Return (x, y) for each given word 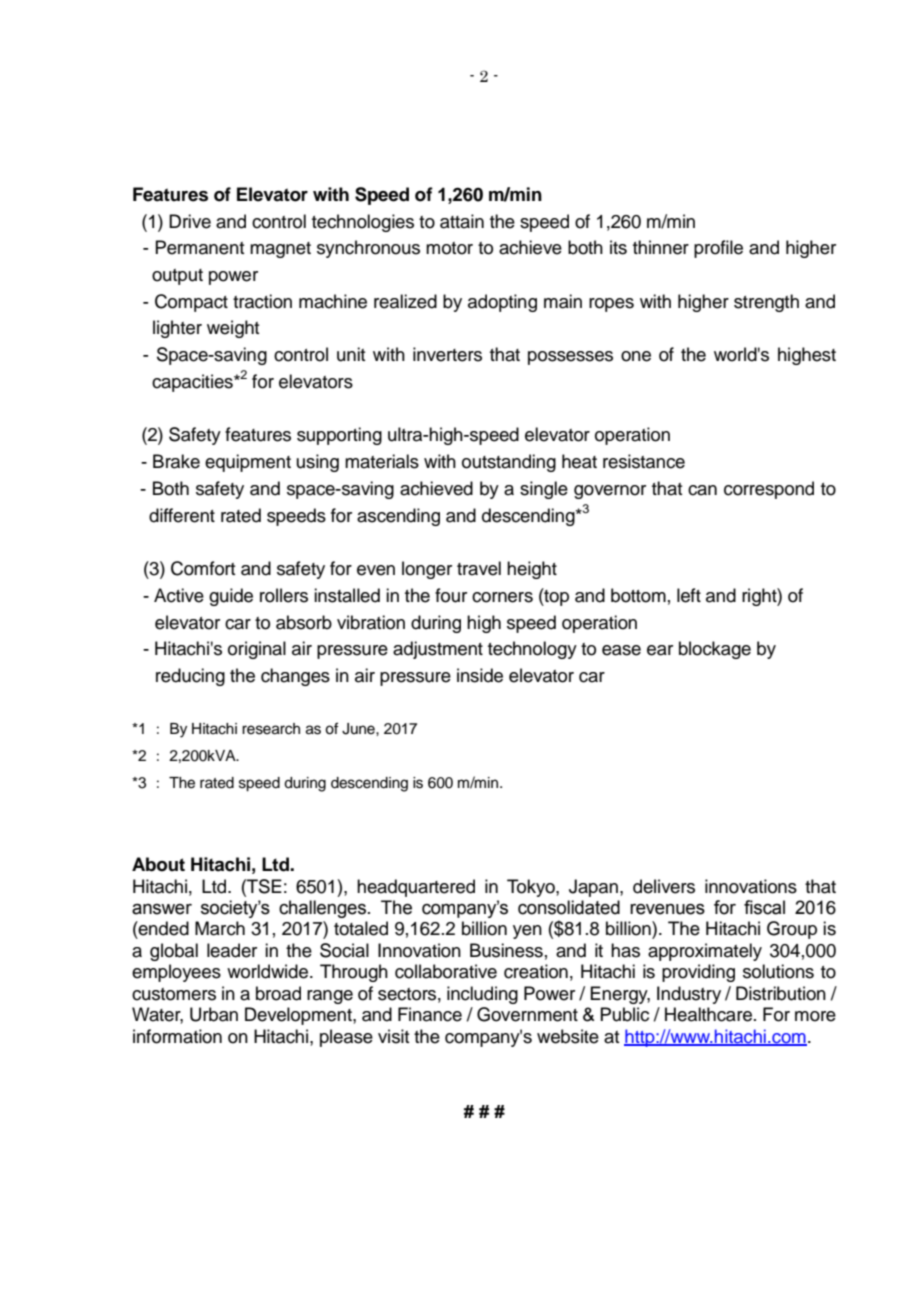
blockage (715, 650)
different (182, 515)
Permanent (199, 247)
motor (449, 248)
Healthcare (708, 1014)
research (271, 729)
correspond (769, 490)
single (544, 490)
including (482, 995)
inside (480, 675)
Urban (214, 1014)
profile (718, 249)
